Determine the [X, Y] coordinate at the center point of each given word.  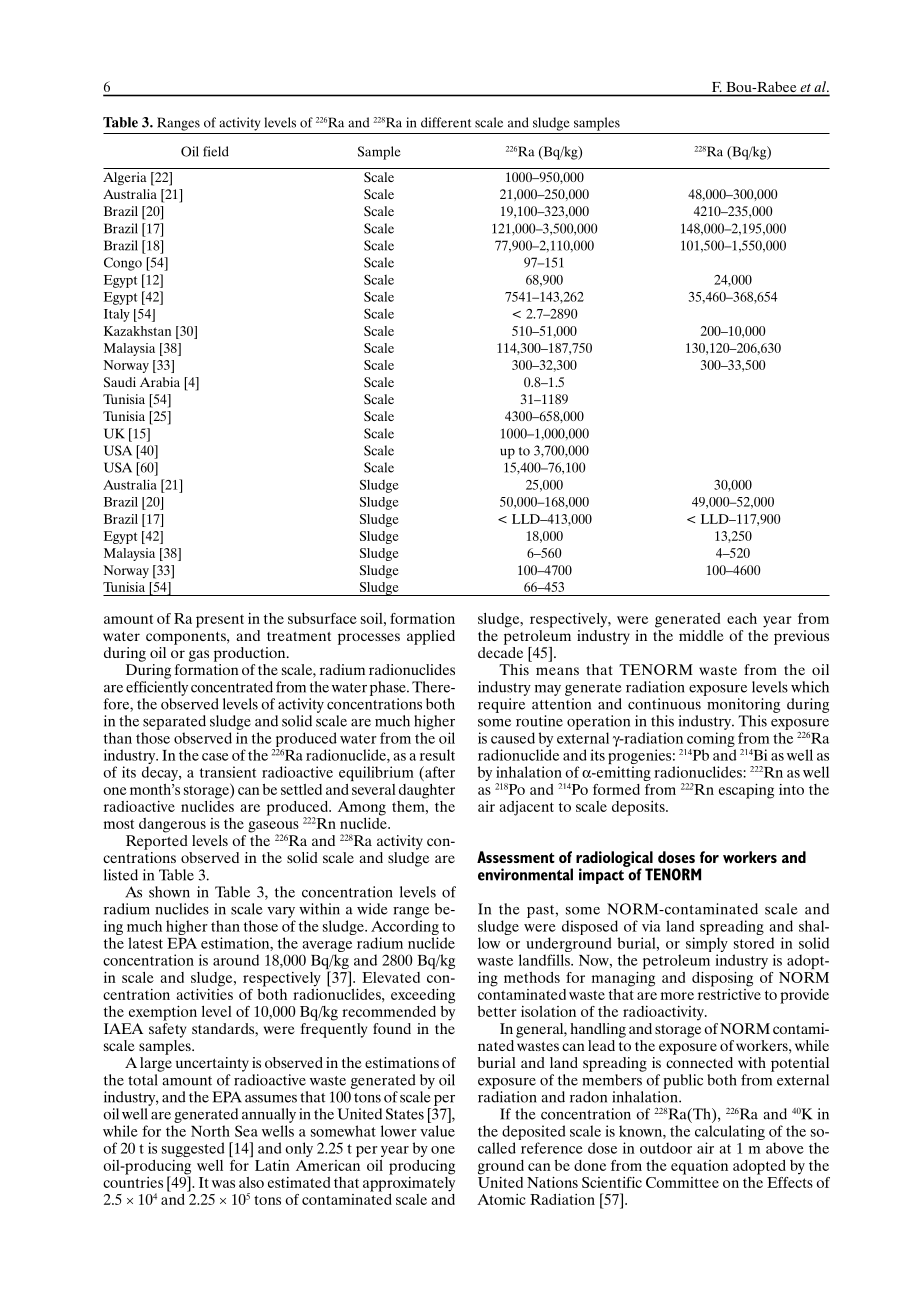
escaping [746, 791]
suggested [193, 1149]
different [446, 122]
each [742, 618]
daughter [427, 791]
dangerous [172, 825]
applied [431, 637]
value [437, 1131]
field [216, 151]
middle [701, 635]
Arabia [160, 382]
